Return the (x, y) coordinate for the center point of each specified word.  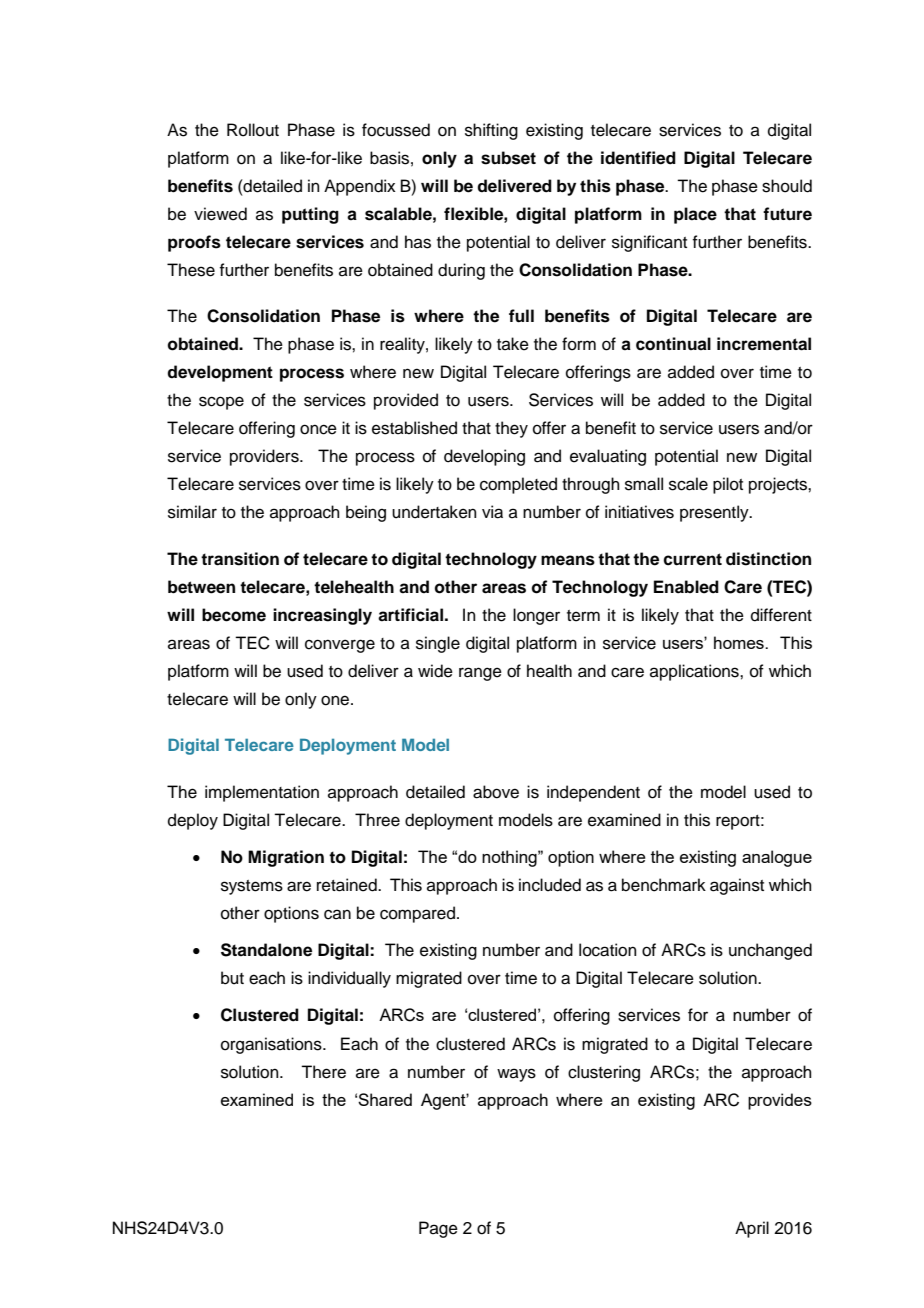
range (480, 674)
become (234, 615)
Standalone (266, 950)
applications (695, 672)
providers (265, 457)
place (695, 215)
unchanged (770, 951)
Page (438, 1229)
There (323, 1072)
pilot (728, 485)
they (511, 429)
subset (508, 158)
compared (417, 914)
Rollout (253, 130)
